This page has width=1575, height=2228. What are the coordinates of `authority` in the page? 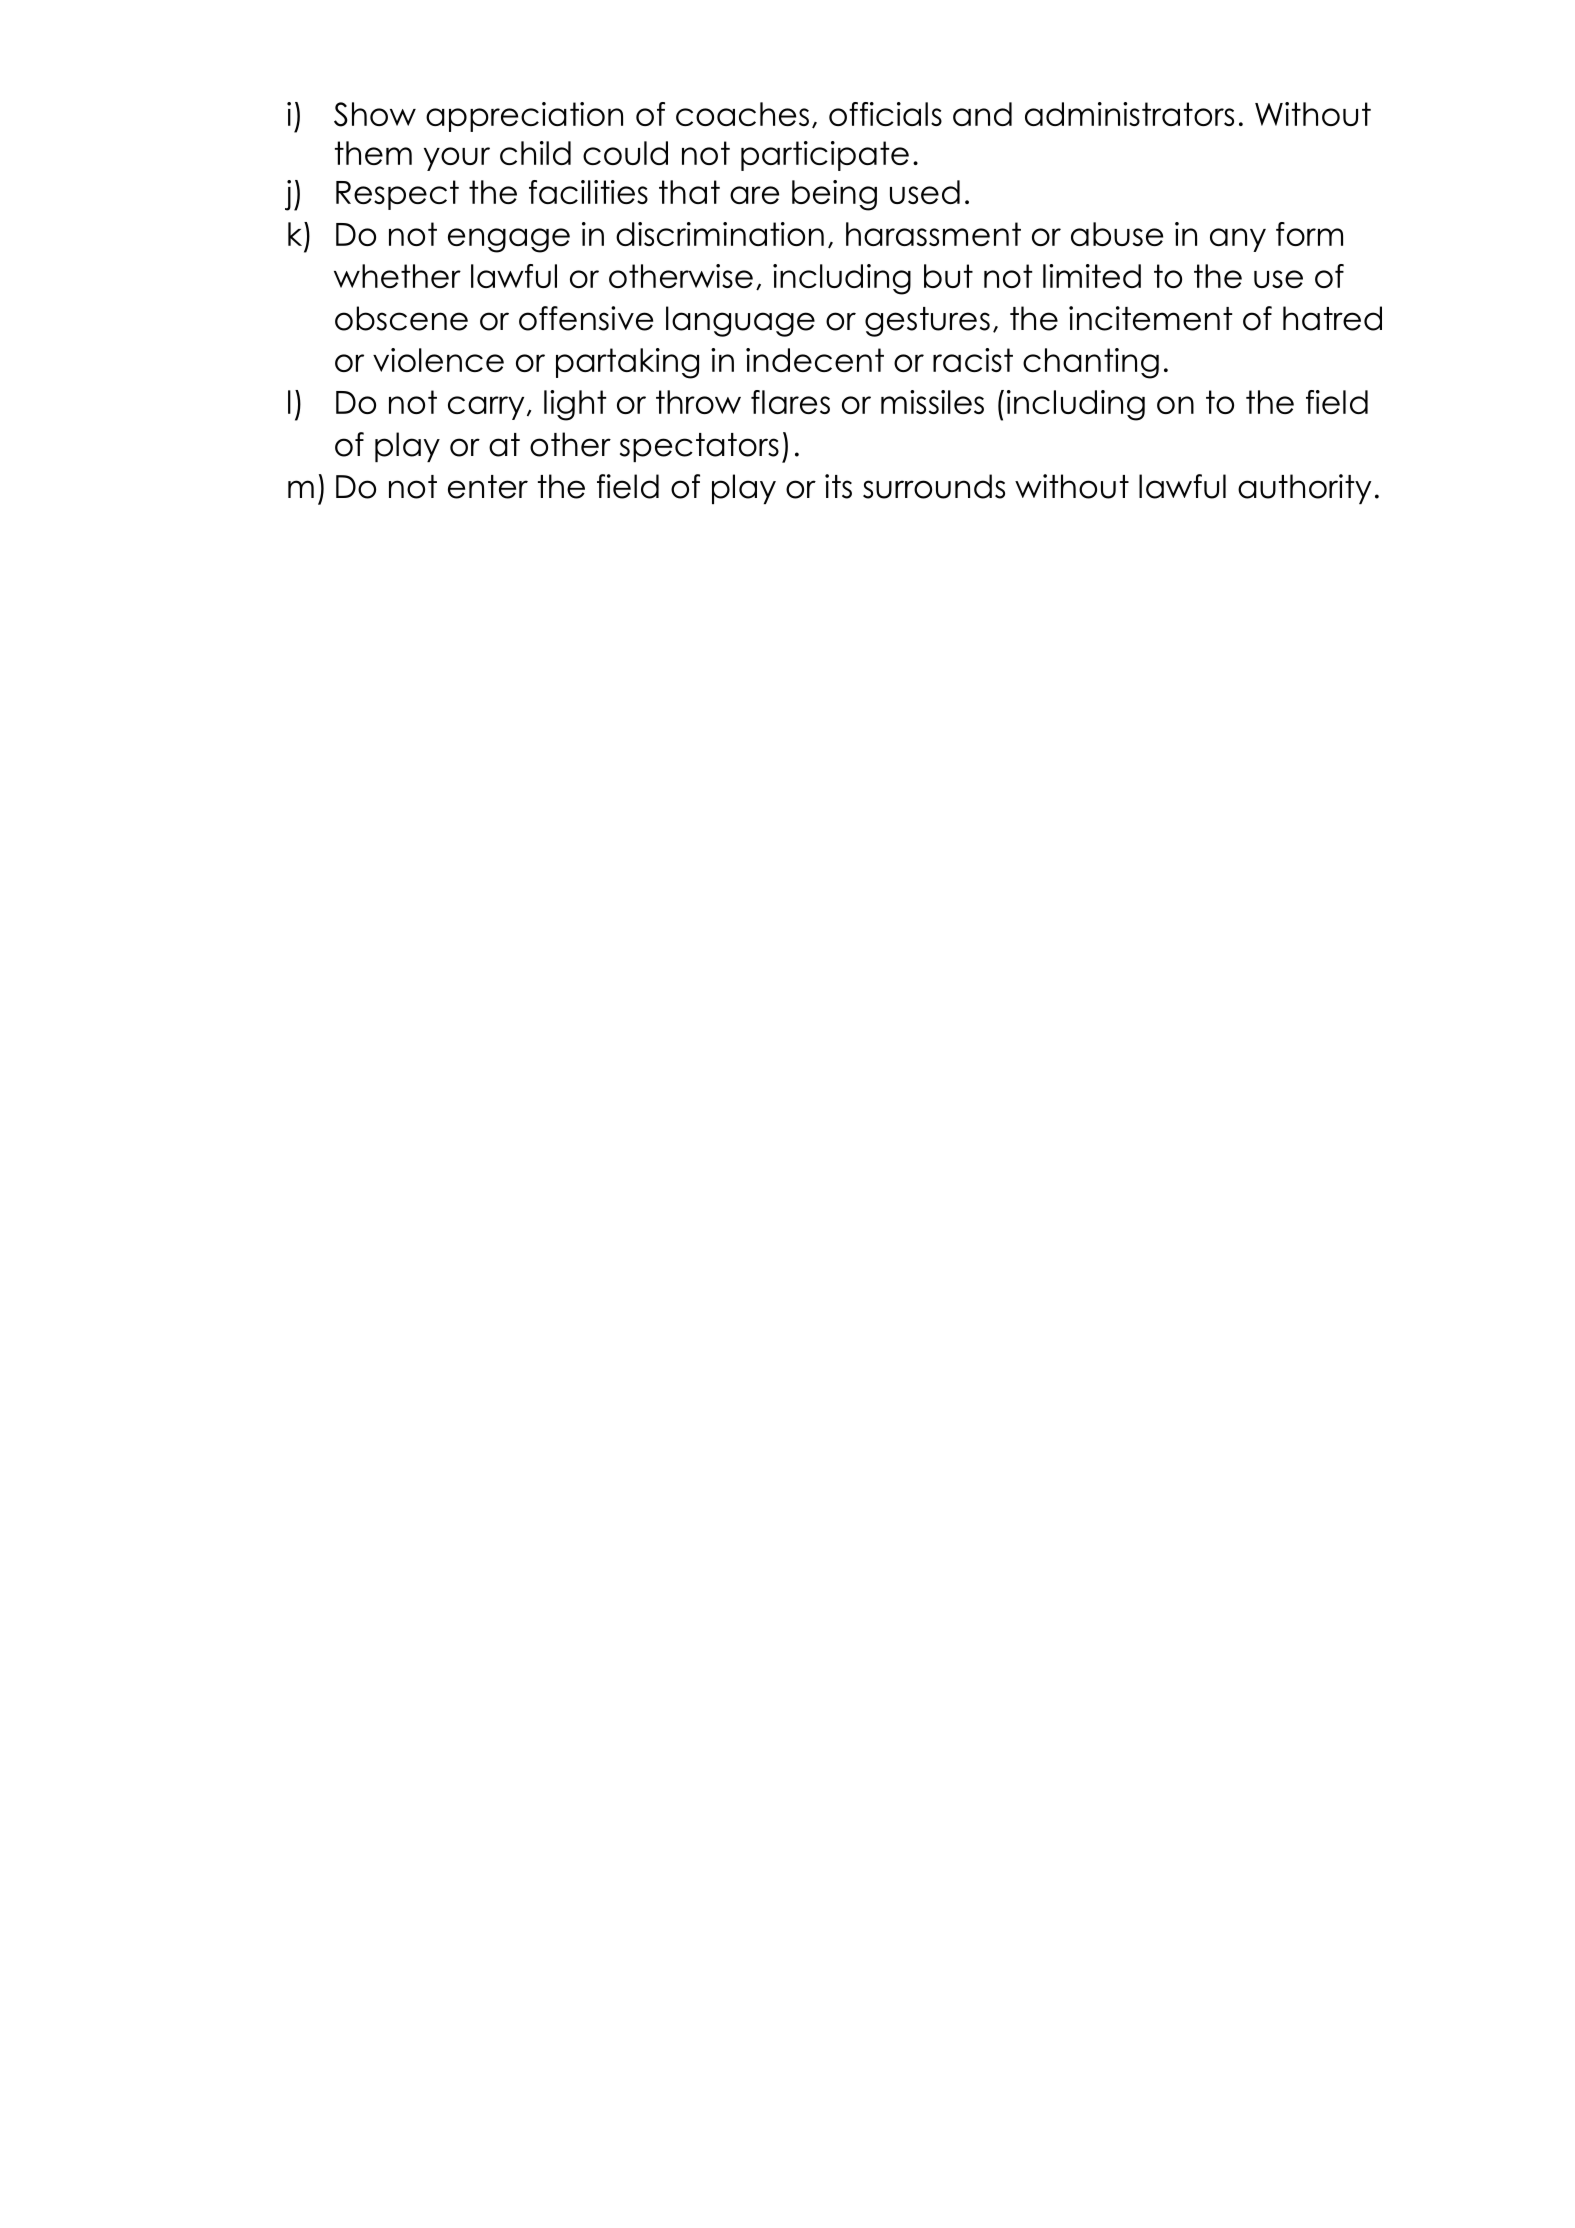 It's located at (1304, 489).
